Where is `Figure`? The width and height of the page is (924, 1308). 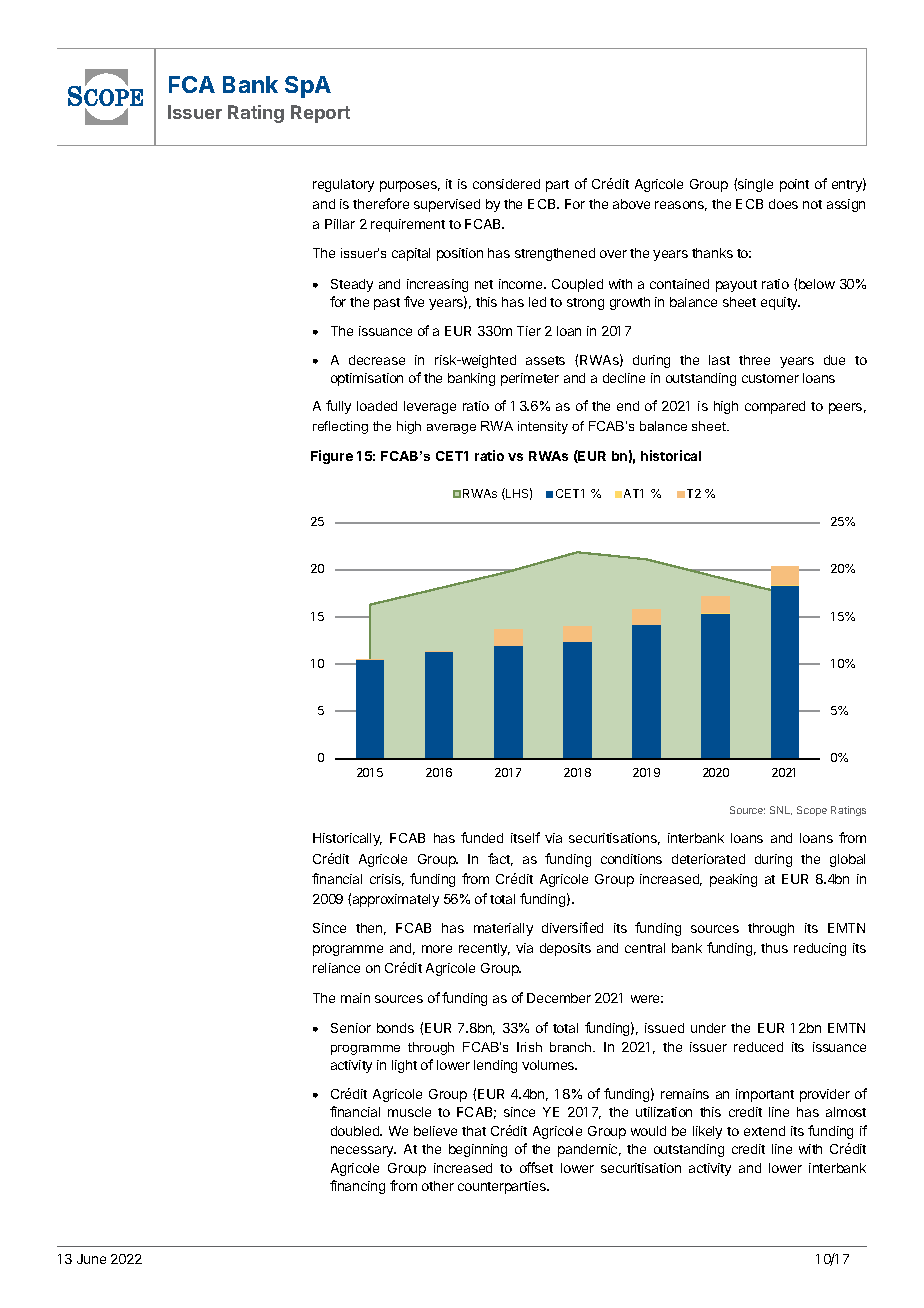 Figure is located at coordinates (332, 457).
